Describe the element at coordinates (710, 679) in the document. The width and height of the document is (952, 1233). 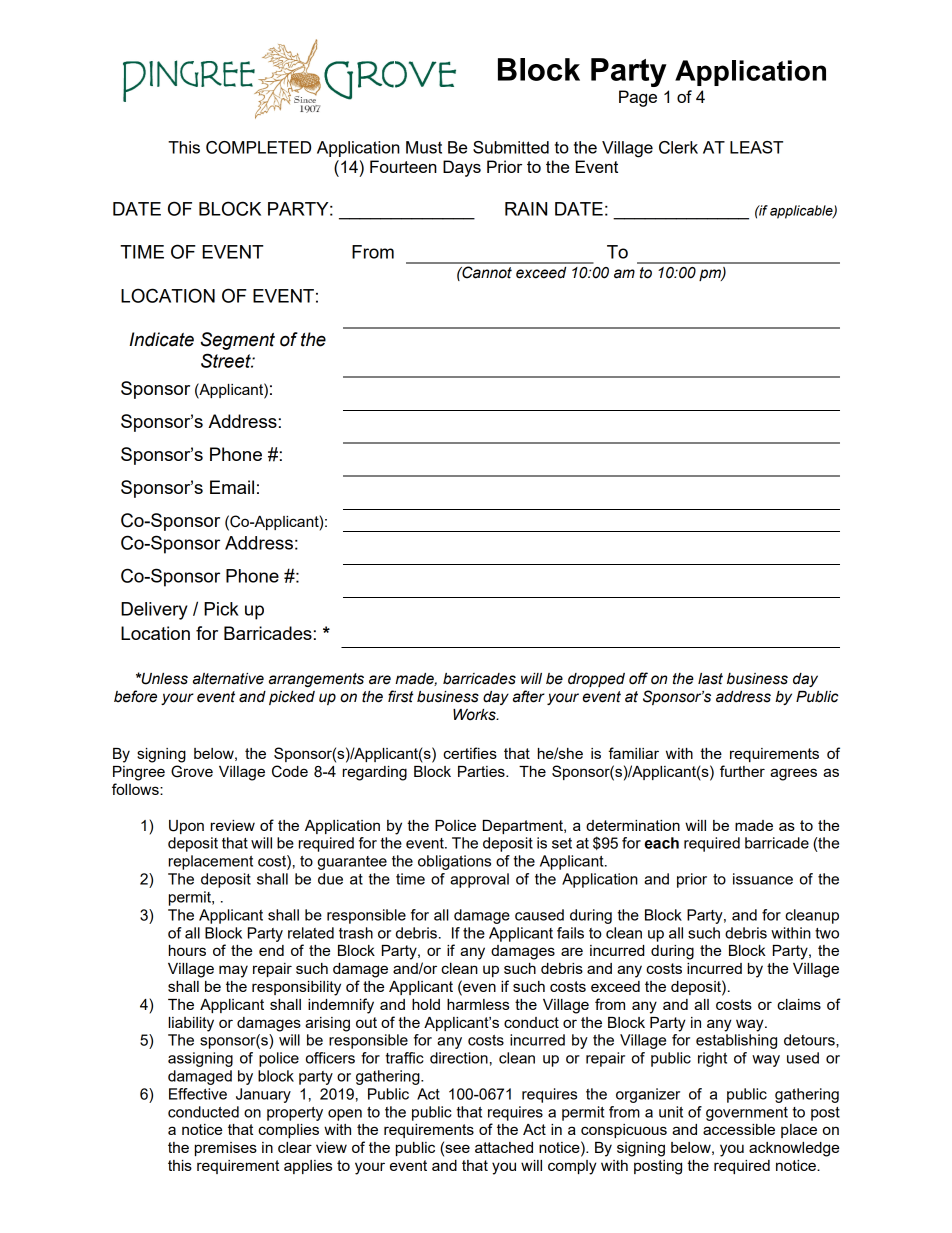
I see `last` at that location.
